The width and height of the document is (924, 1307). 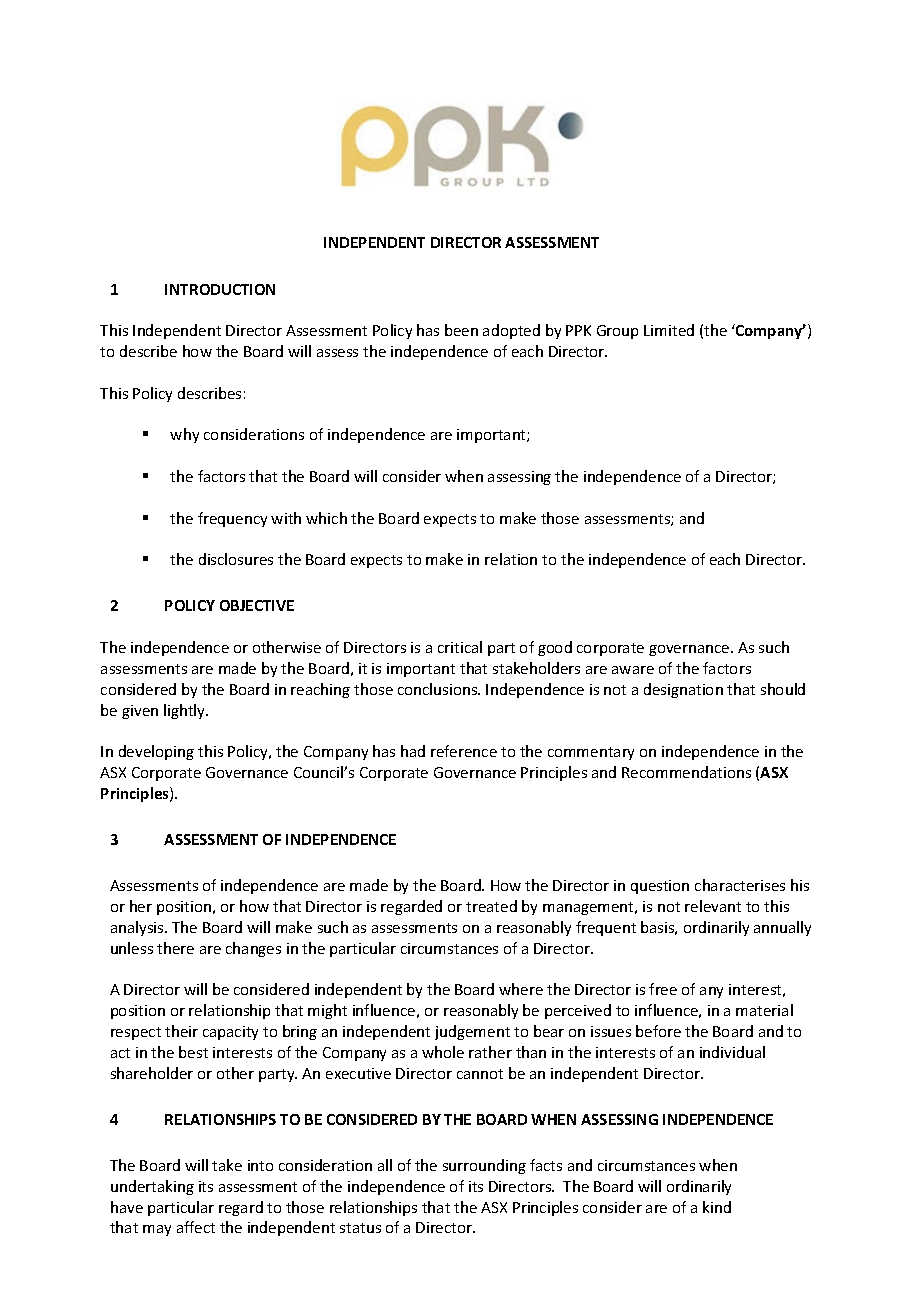 What do you see at coordinates (326, 518) in the document?
I see `which` at bounding box center [326, 518].
